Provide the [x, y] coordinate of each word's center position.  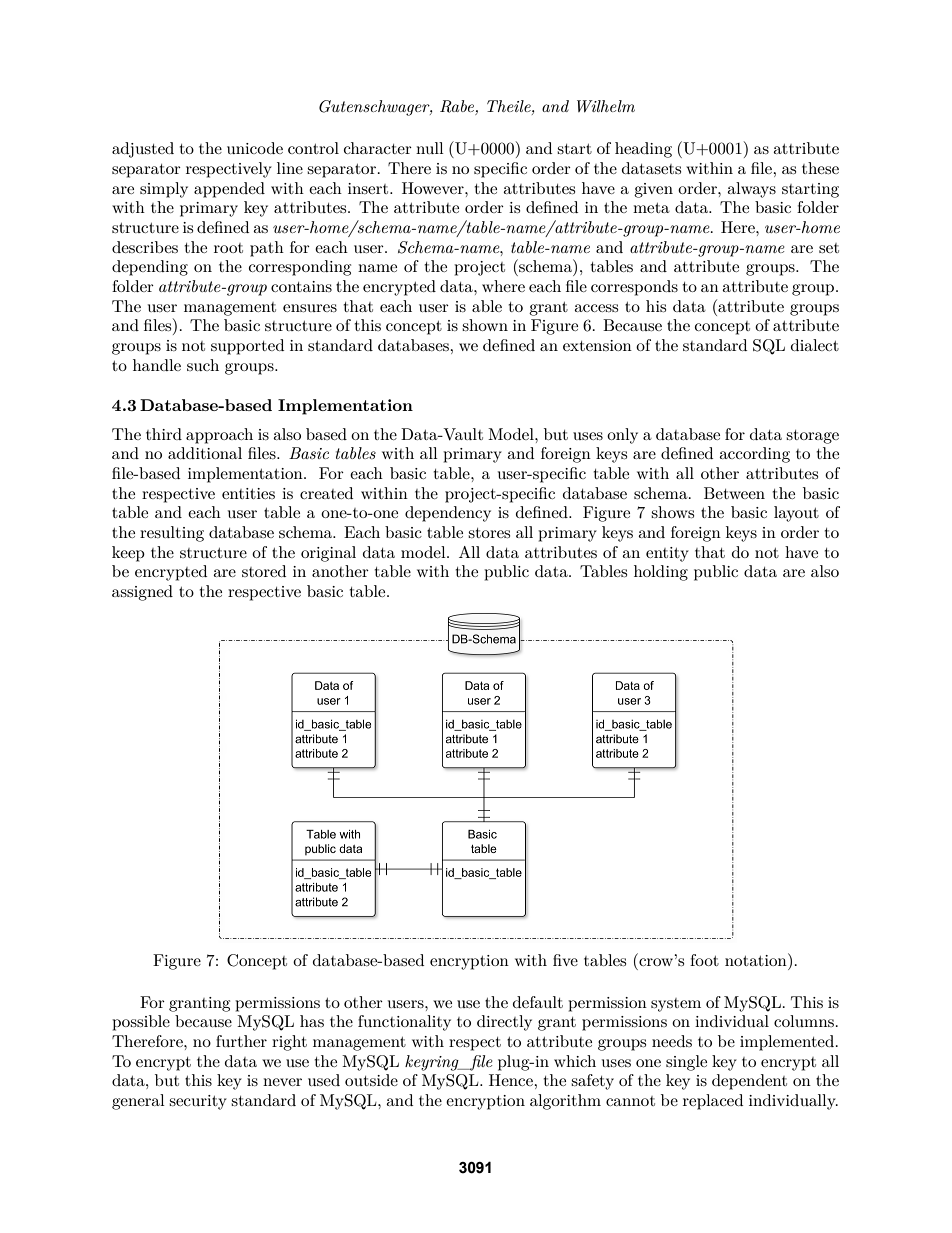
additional [205, 453]
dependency [448, 514]
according [754, 455]
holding [661, 573]
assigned [142, 593]
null [430, 148]
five [565, 960]
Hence [512, 1080]
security [198, 1102]
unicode [255, 148]
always [751, 190]
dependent [749, 1082]
